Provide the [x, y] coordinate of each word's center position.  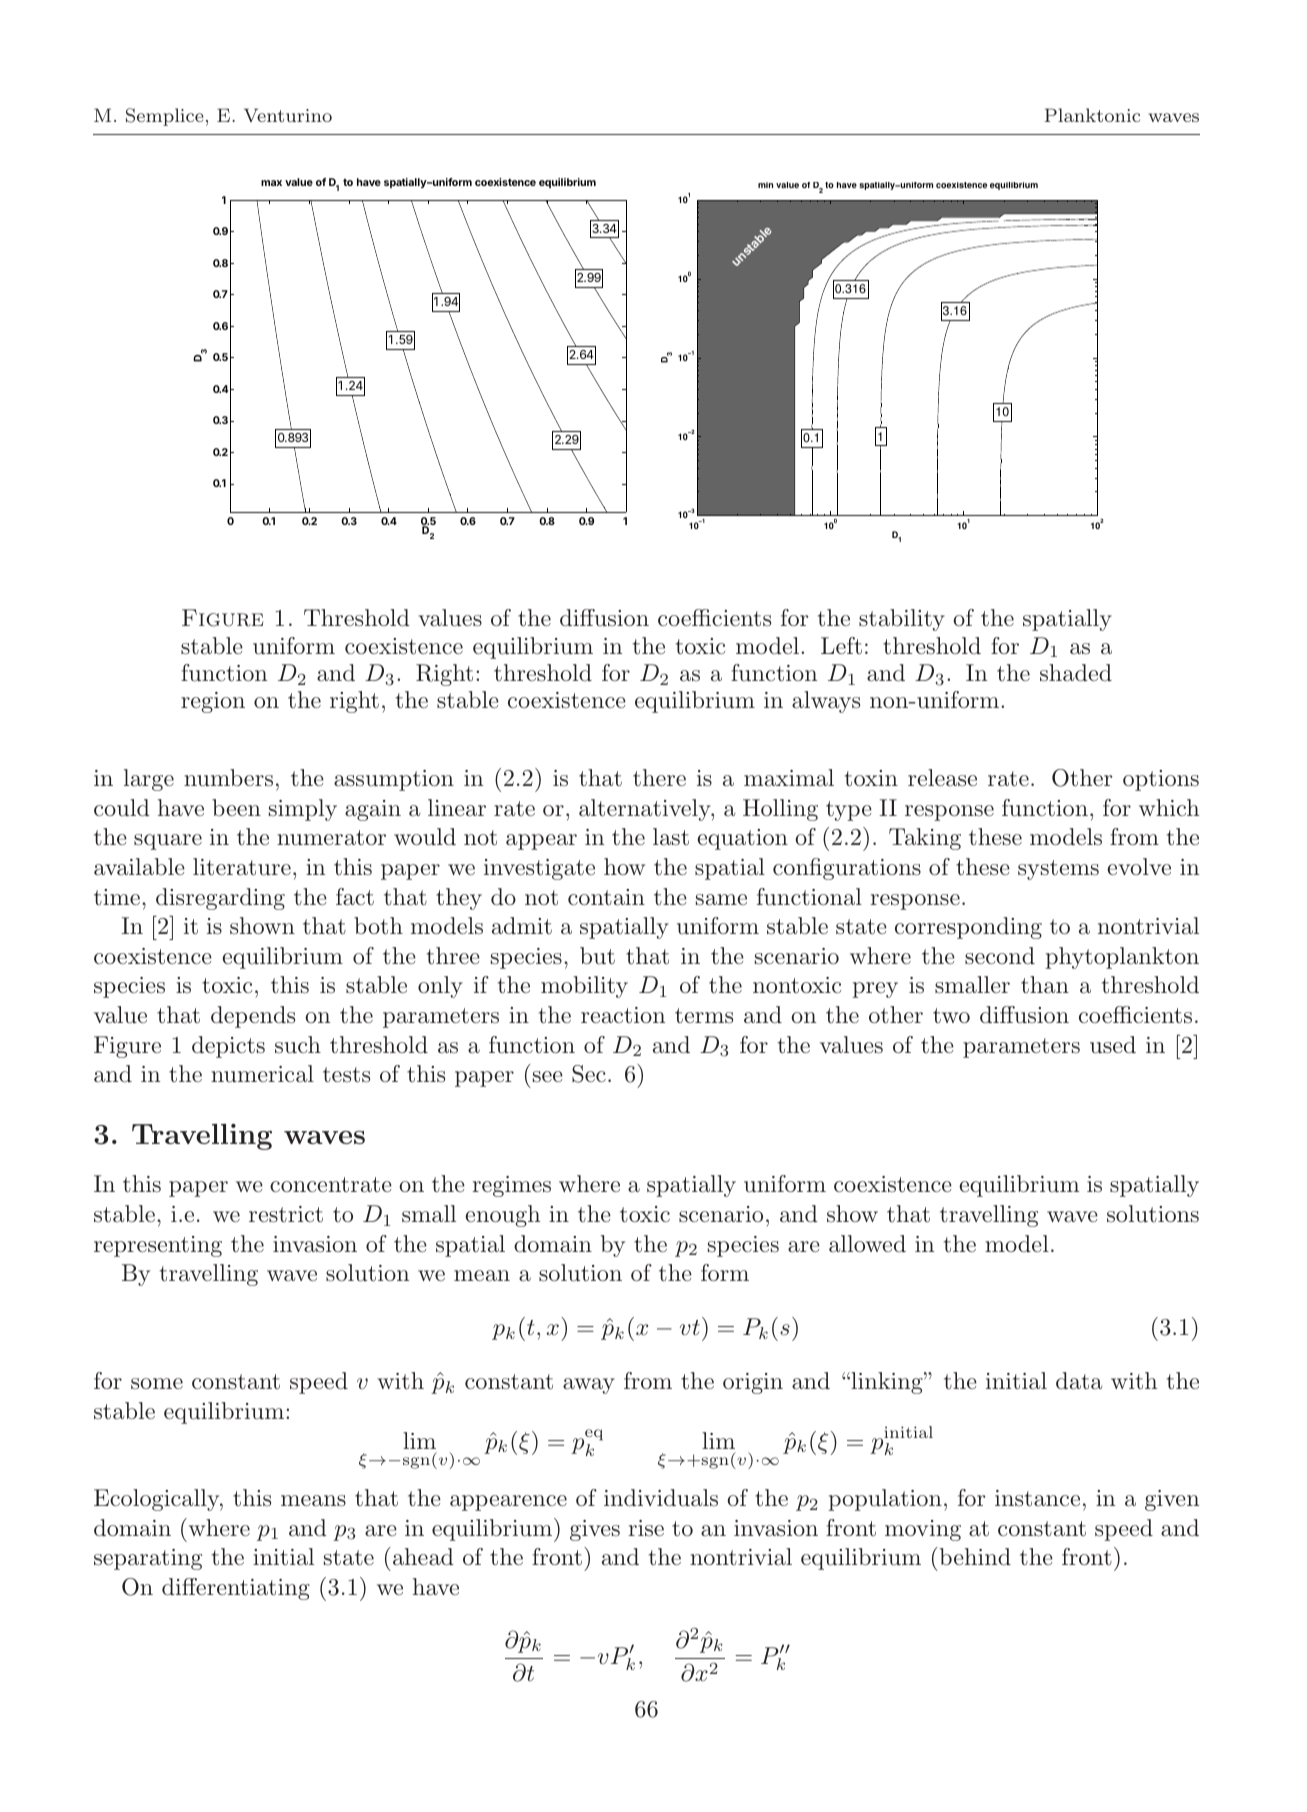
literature [242, 867]
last [671, 837]
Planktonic [1092, 115]
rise [646, 1528]
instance [1037, 1498]
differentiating [236, 1589]
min [765, 185]
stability [902, 620]
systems [1058, 870]
